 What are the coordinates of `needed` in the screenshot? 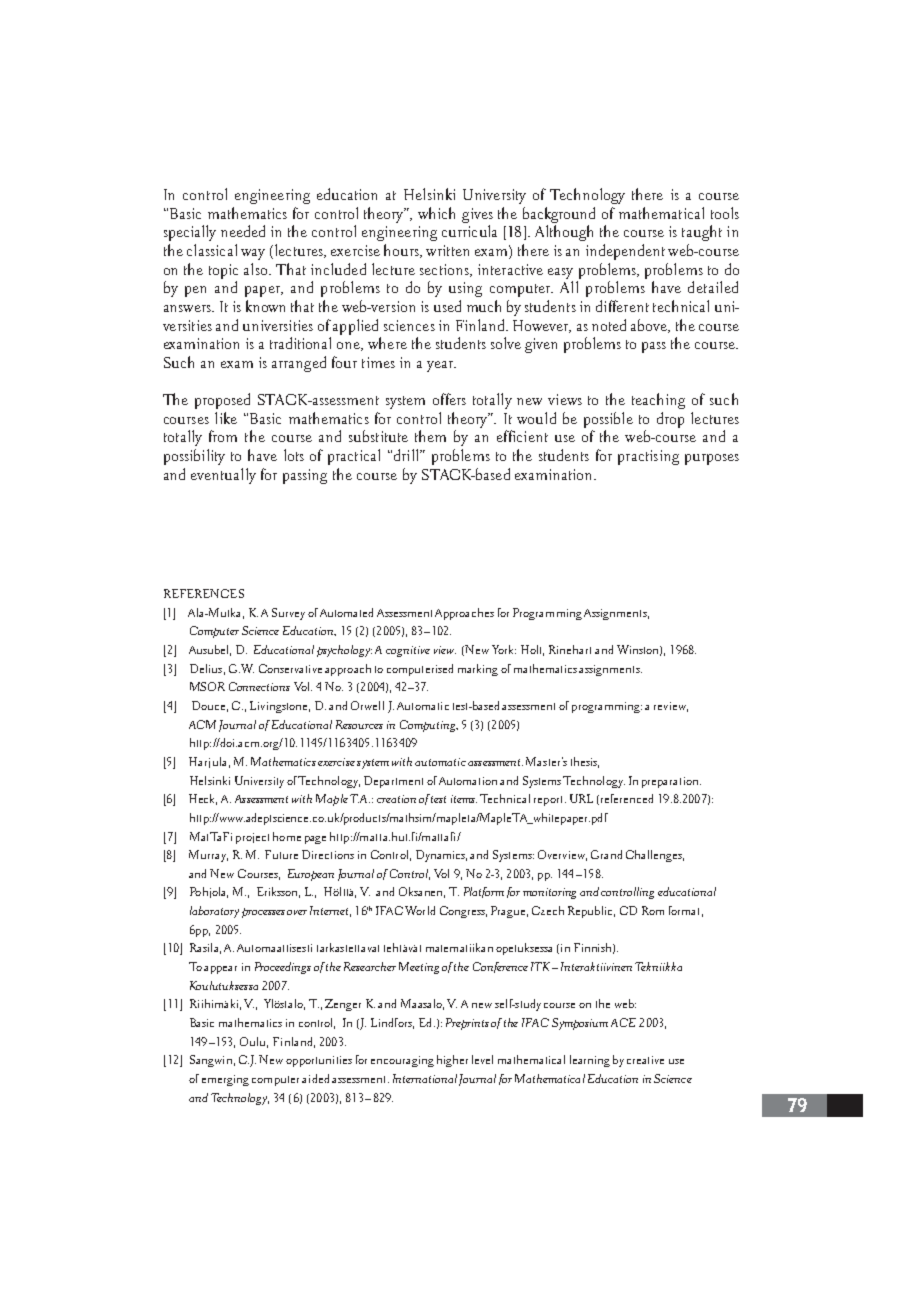 It's located at (243, 231).
